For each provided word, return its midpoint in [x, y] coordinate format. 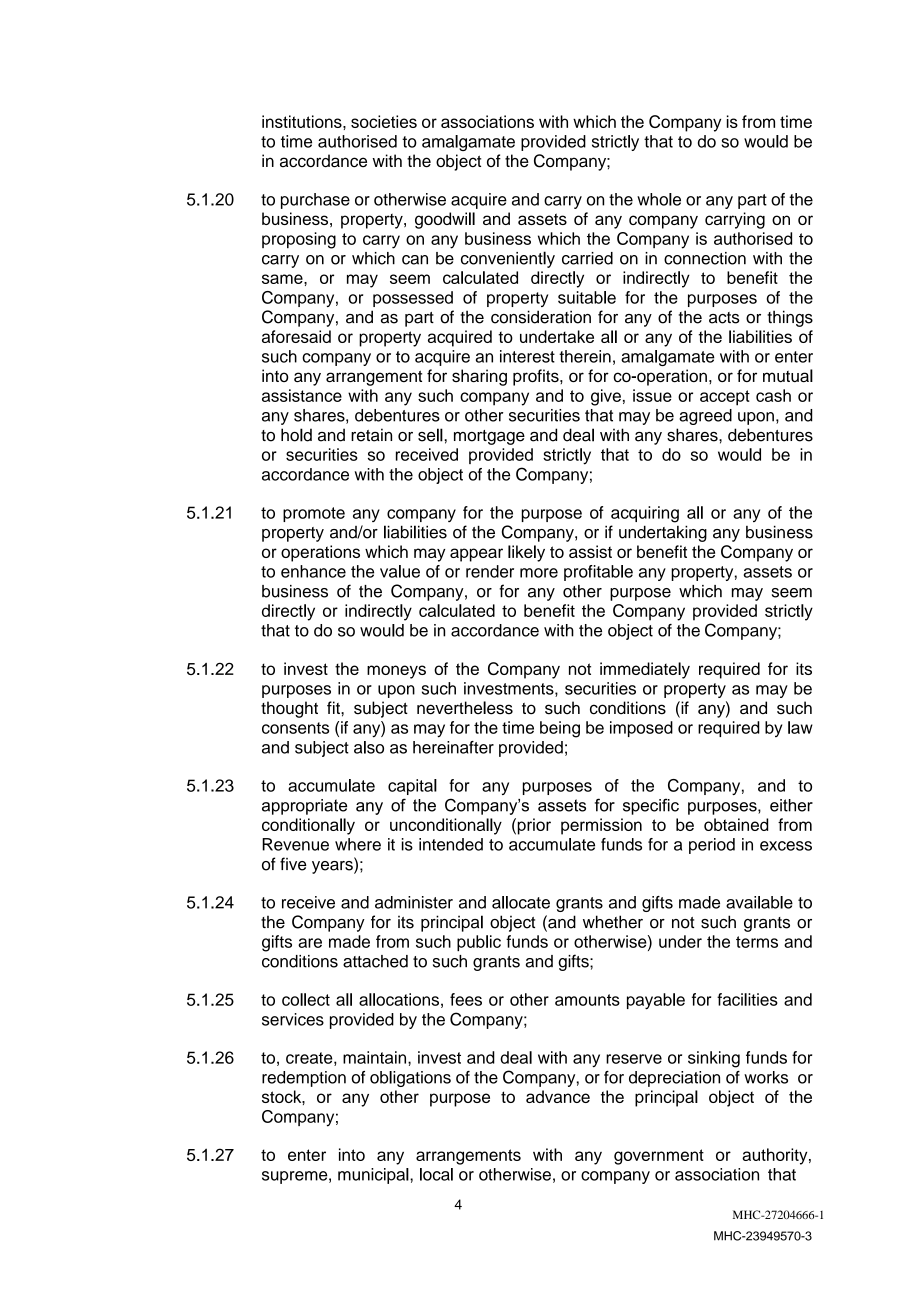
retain [371, 435]
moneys [396, 672]
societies [384, 121]
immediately [645, 670]
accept [725, 398]
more [539, 573]
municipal [374, 1176]
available [759, 902]
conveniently [508, 259]
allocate [521, 902]
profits [537, 377]
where [358, 844]
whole [659, 199]
